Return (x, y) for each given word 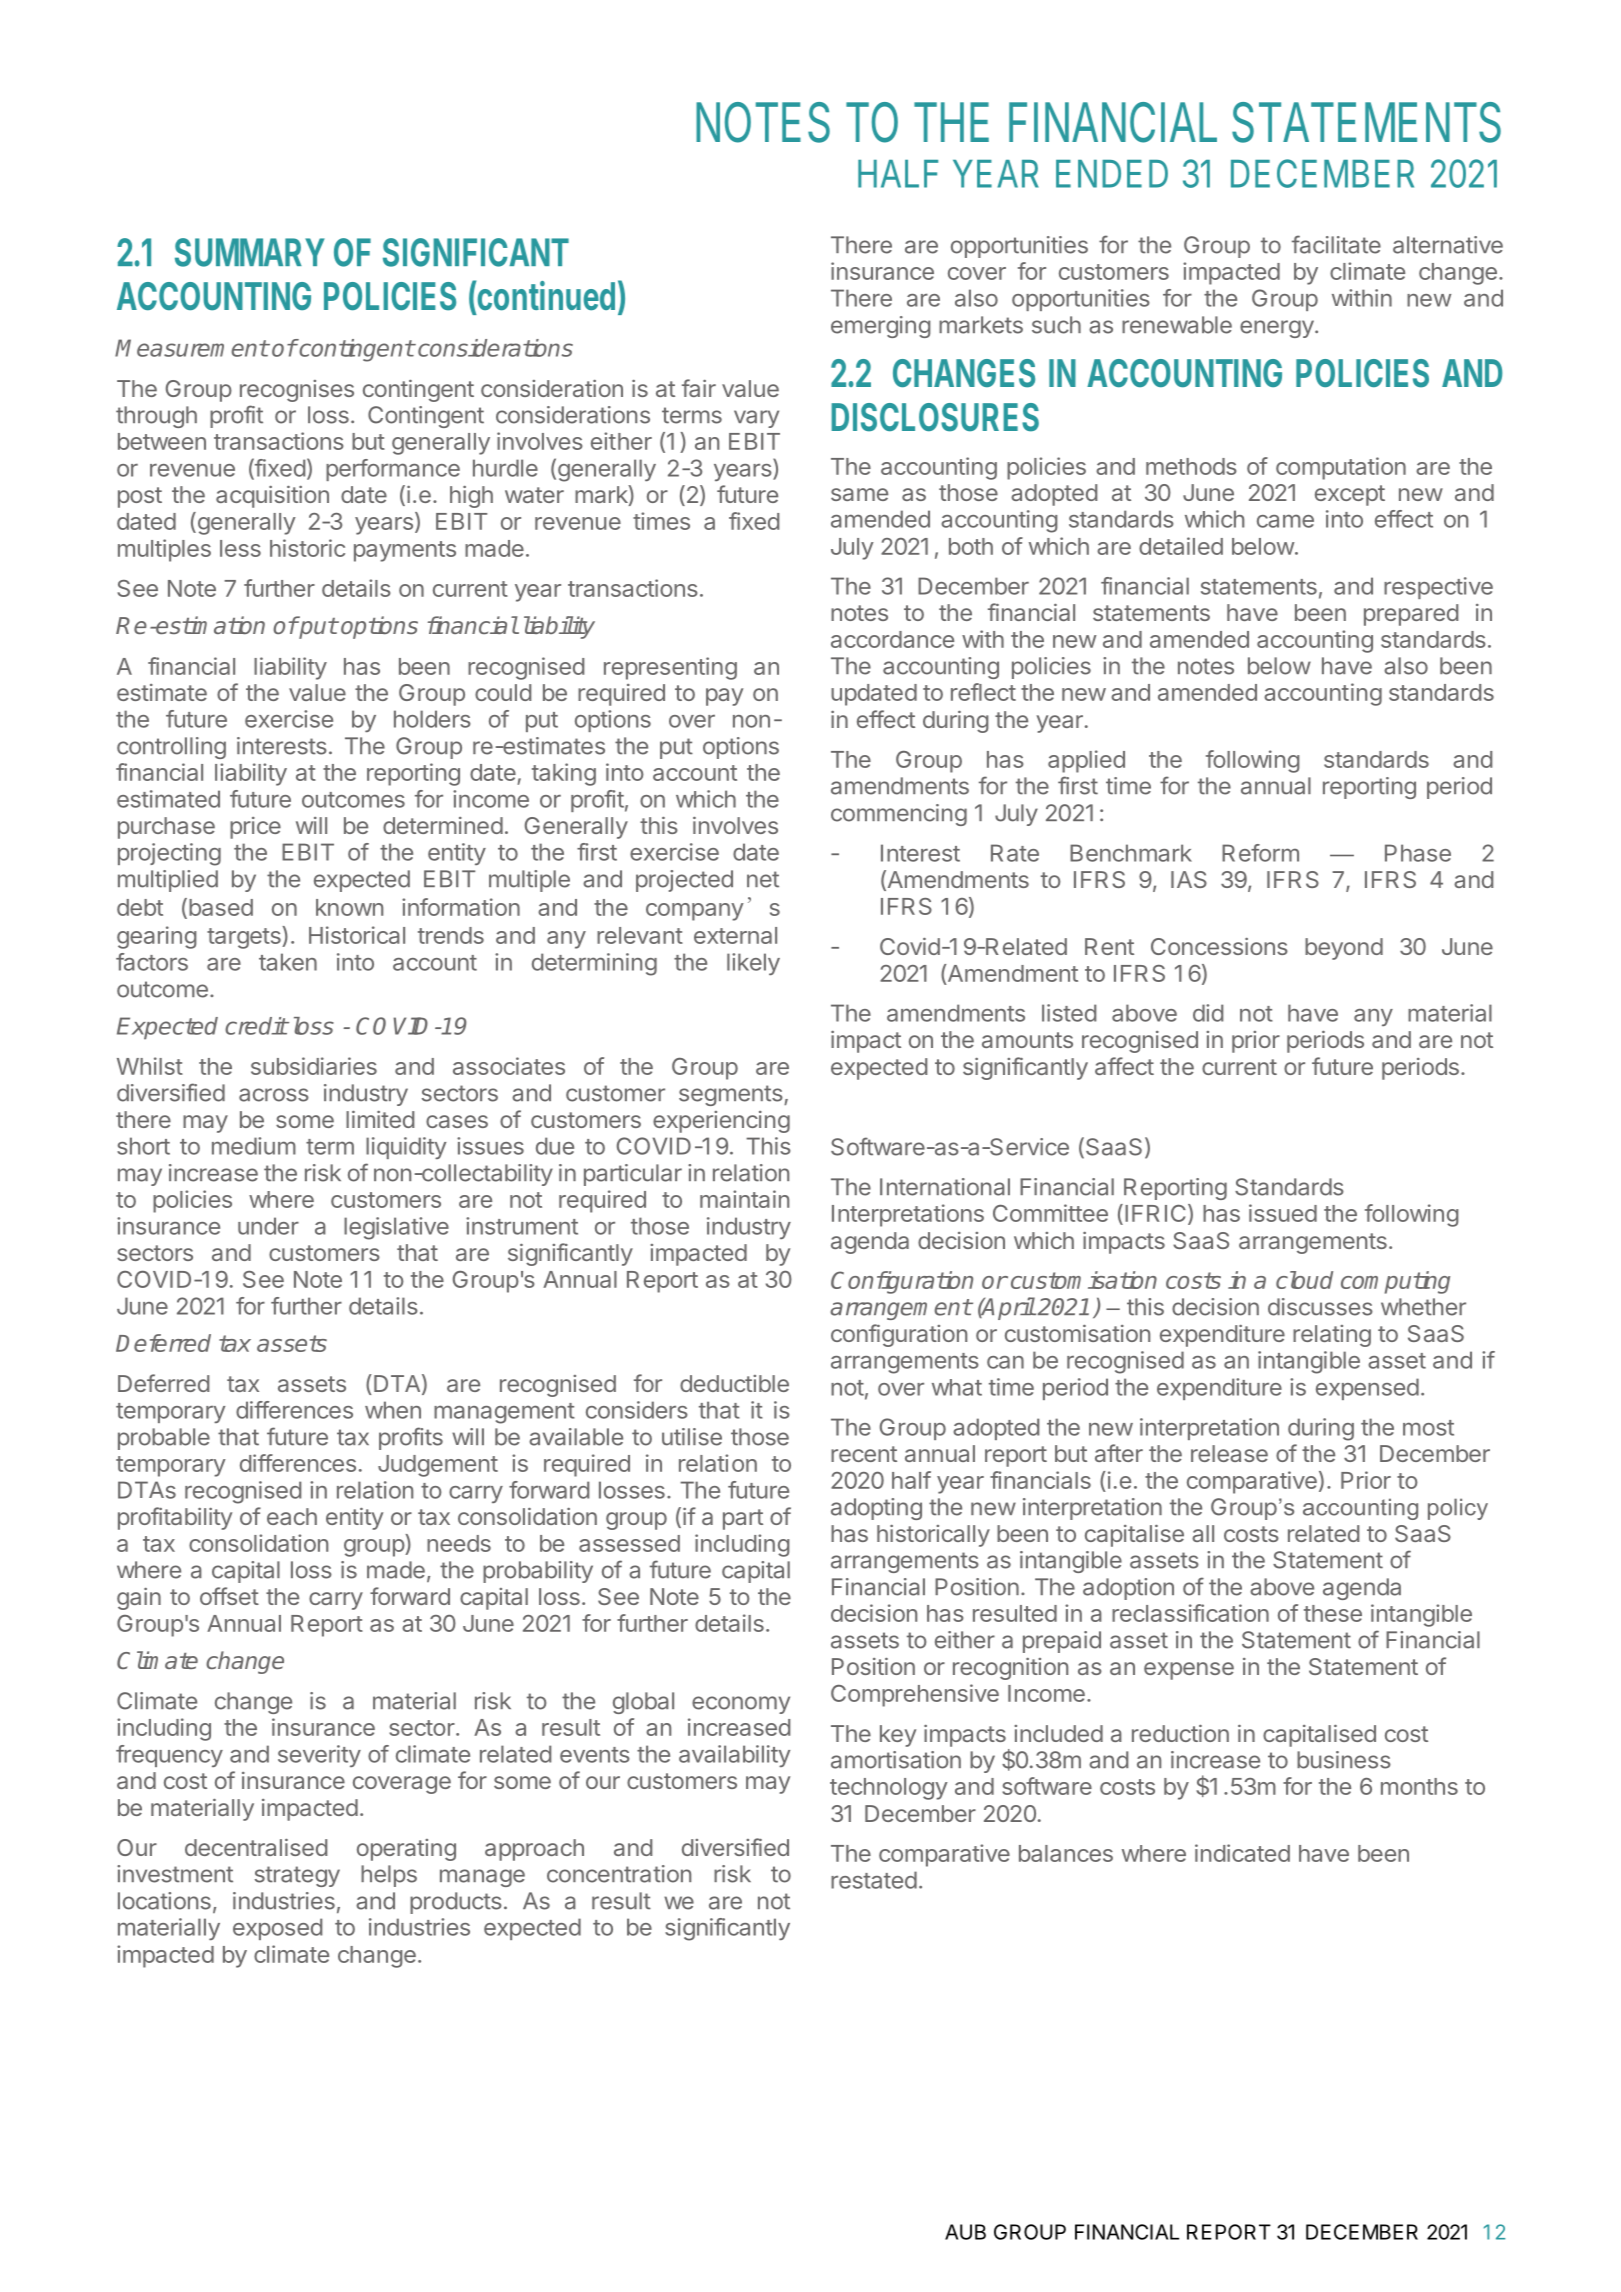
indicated (1242, 1853)
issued (1283, 1213)
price (255, 828)
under (268, 1226)
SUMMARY (250, 252)
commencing (899, 815)
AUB (965, 2232)
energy (1277, 329)
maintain (744, 1199)
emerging (881, 327)
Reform (1260, 853)
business (1344, 1760)
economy (741, 1705)
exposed (277, 1929)
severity (319, 1756)
